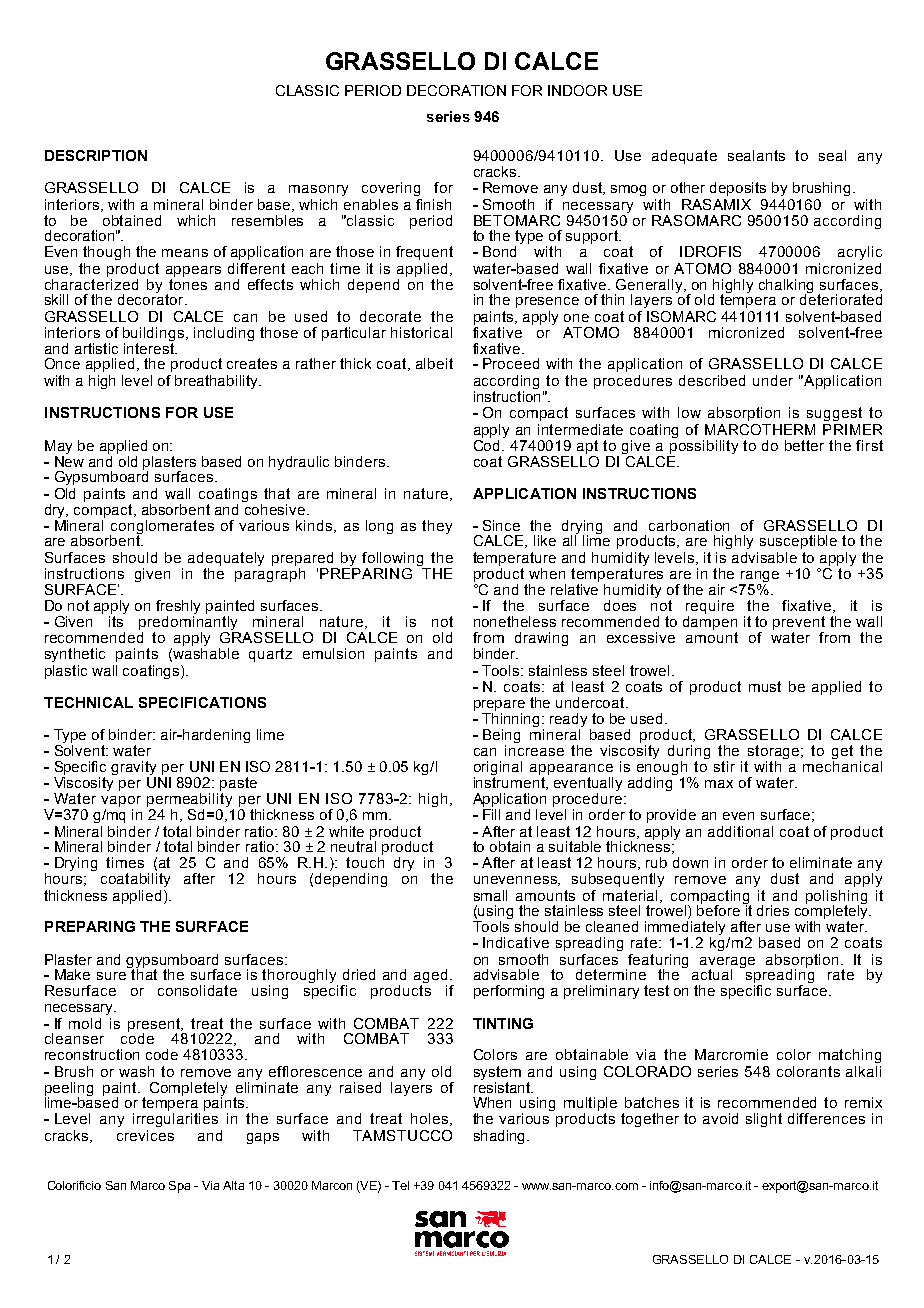  I want to click on nonetheless, so click(515, 621).
